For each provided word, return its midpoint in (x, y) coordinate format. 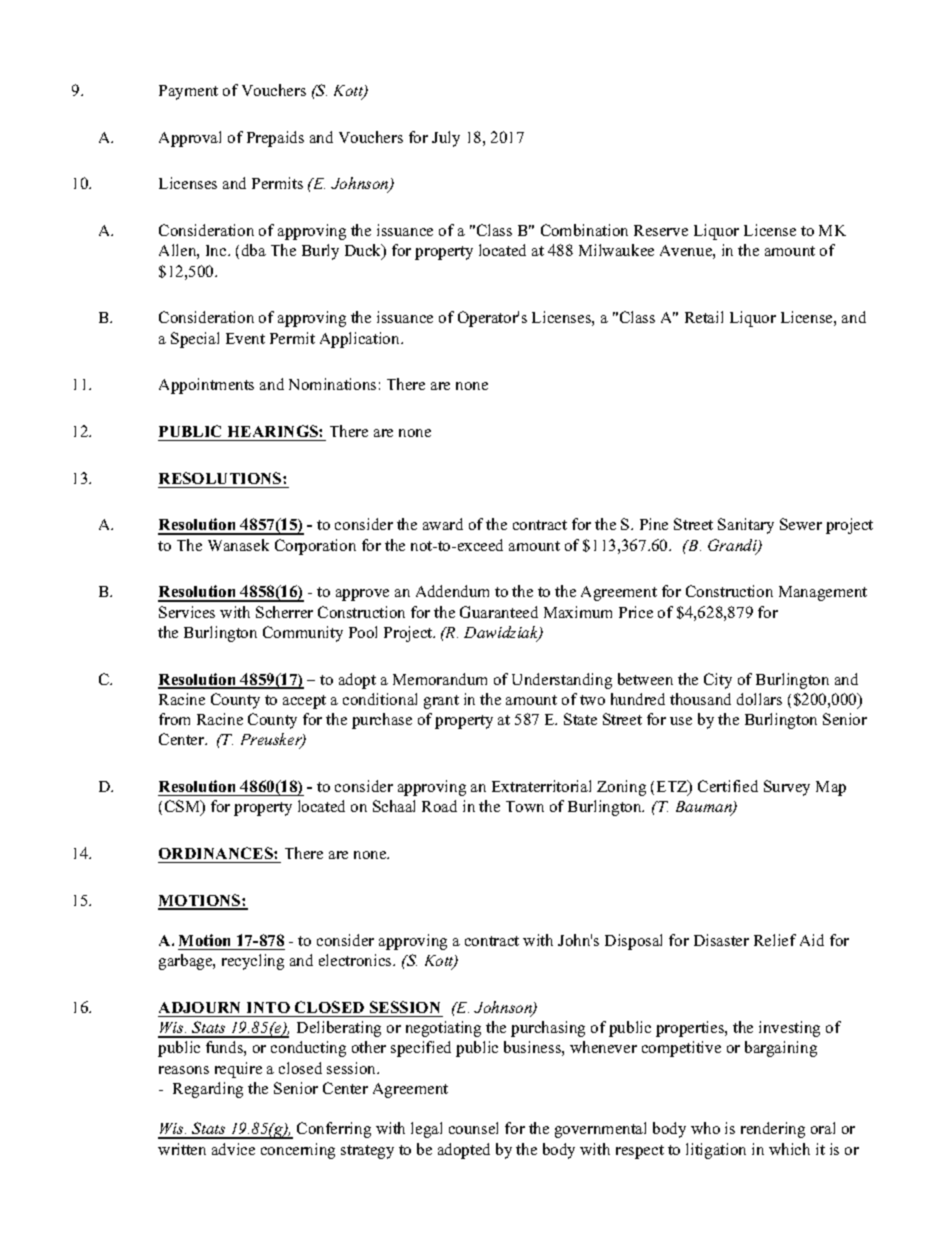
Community (303, 634)
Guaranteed (499, 612)
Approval (190, 139)
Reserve (661, 230)
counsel (473, 1128)
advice (233, 1149)
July (446, 139)
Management (823, 593)
